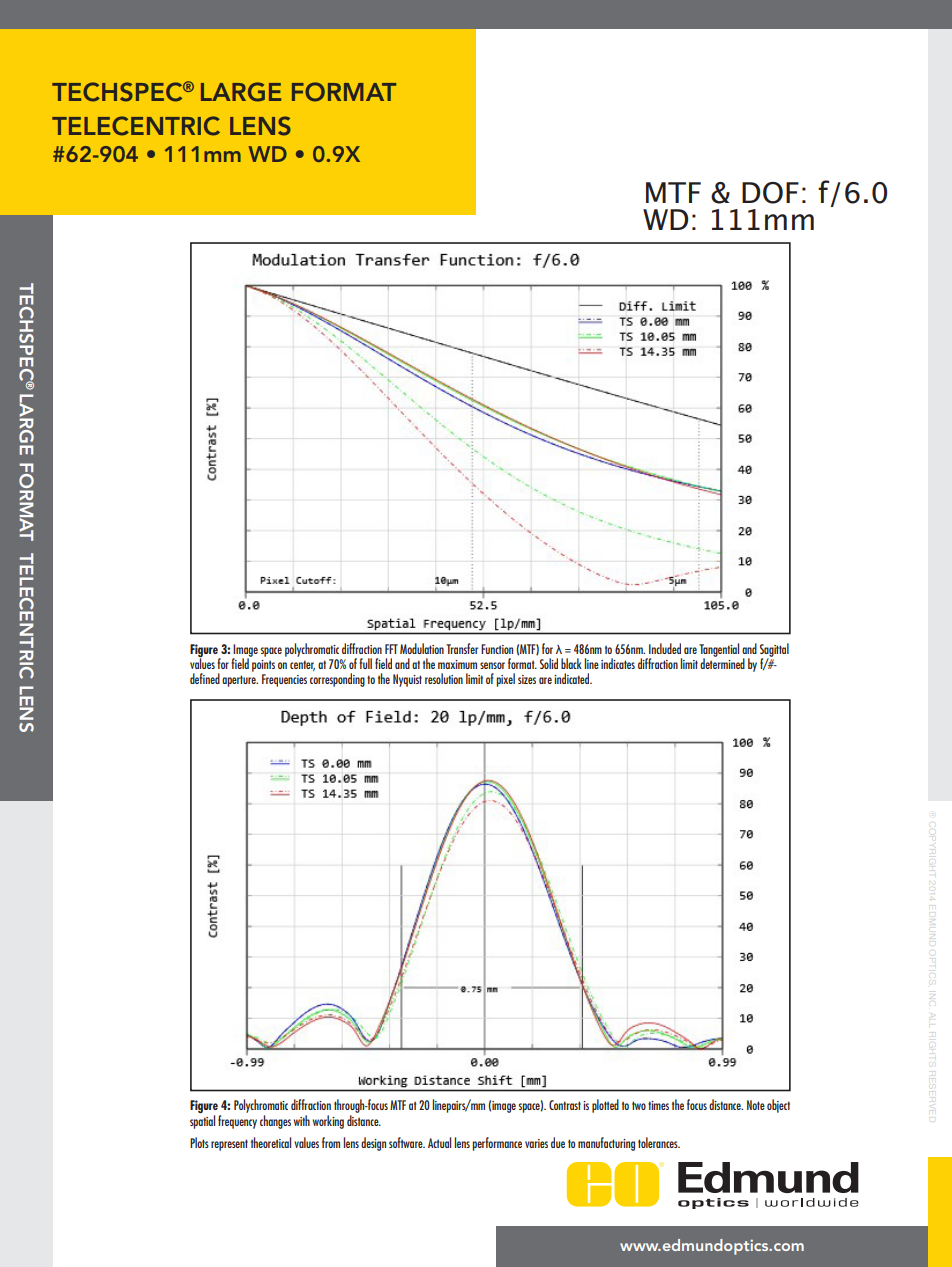 Image resolution: width=952 pixels, height=1267 pixels. Describe the element at coordinates (770, 193) in the screenshot. I see `DOF` at that location.
